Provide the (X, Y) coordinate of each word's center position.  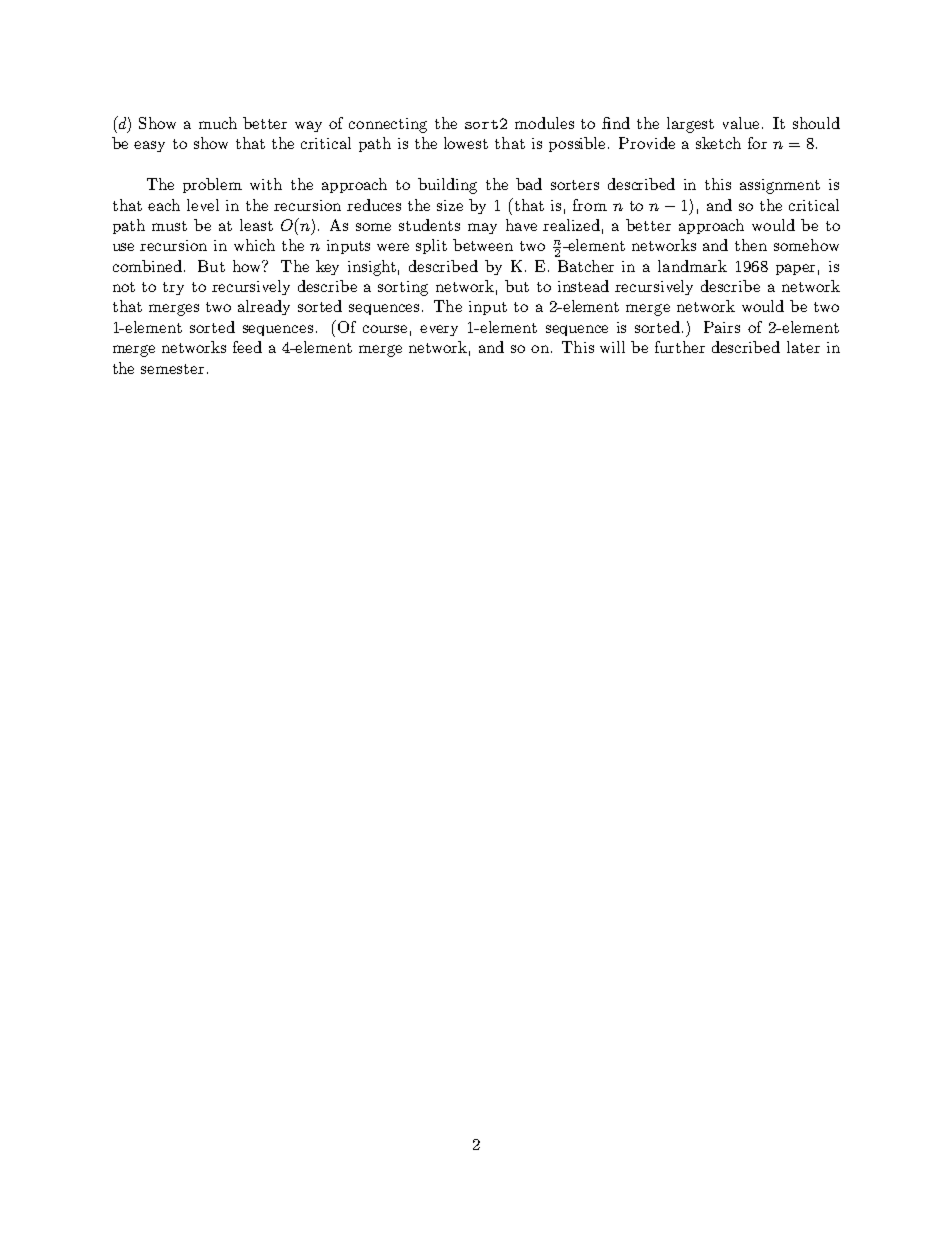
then (751, 245)
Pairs (722, 327)
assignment (780, 186)
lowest (466, 143)
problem (212, 185)
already (264, 307)
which (254, 245)
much (218, 123)
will (612, 347)
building (447, 186)
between (483, 245)
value (741, 123)
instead (583, 286)
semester (172, 369)
